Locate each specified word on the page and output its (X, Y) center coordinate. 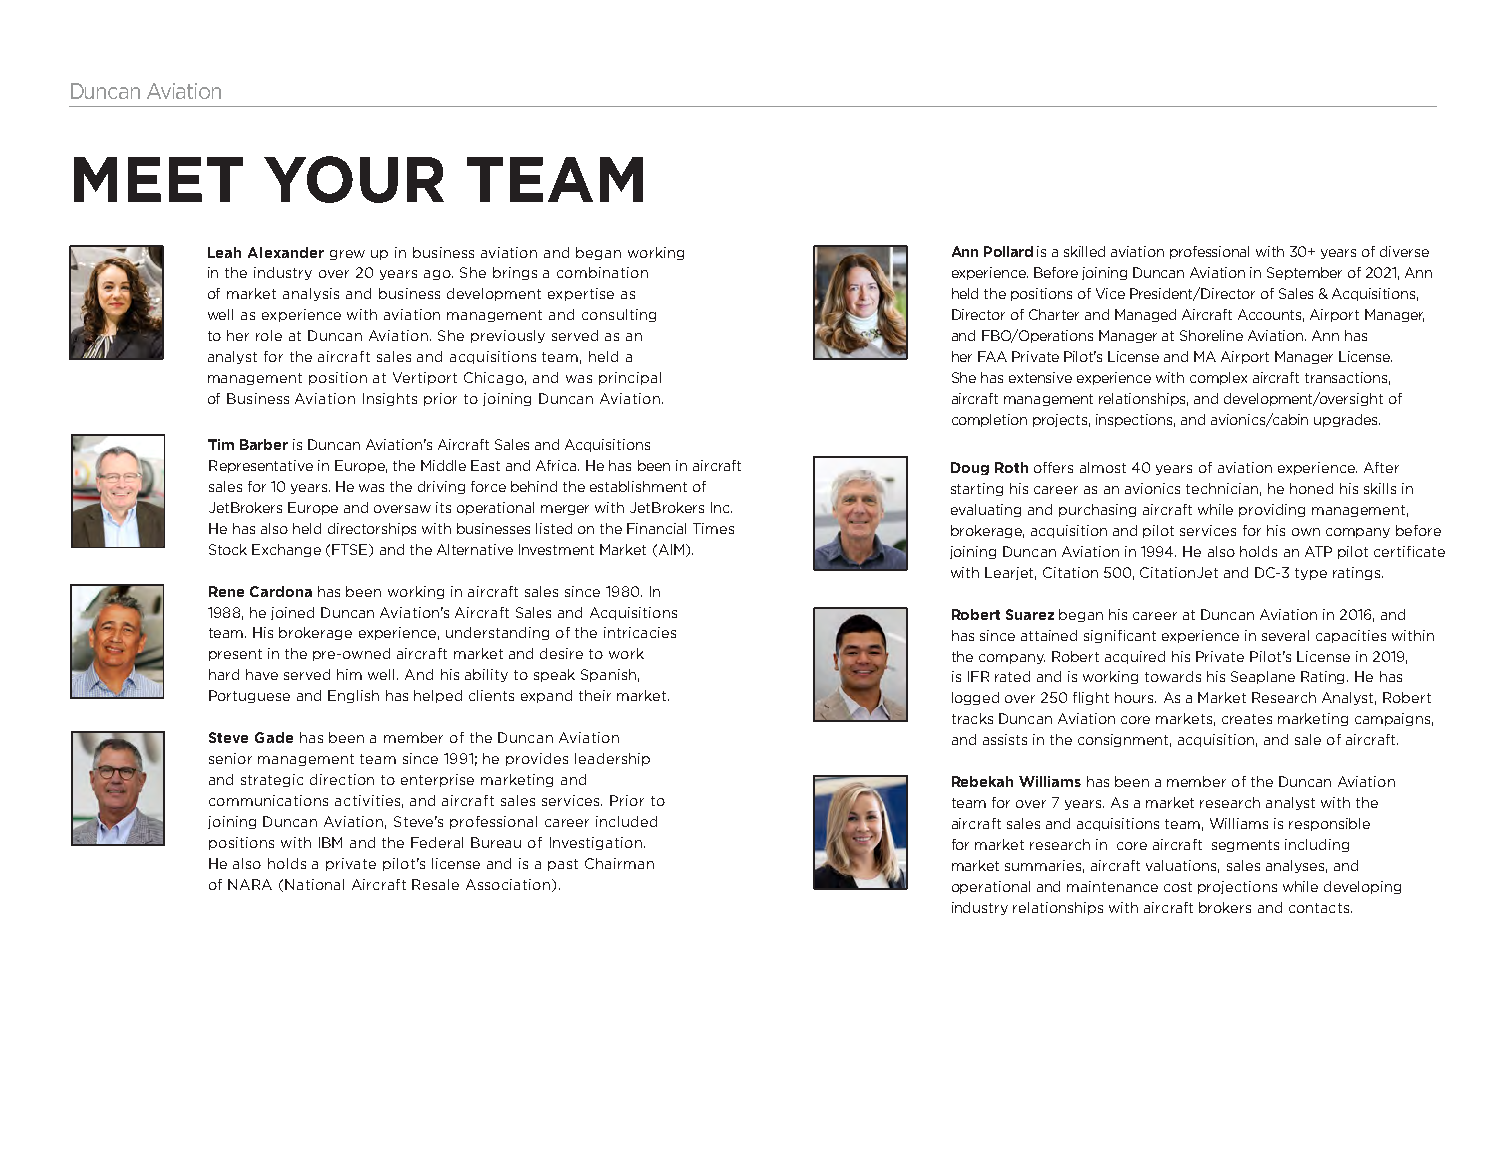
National (314, 884)
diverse (1404, 251)
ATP (1318, 551)
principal (630, 378)
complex (1218, 378)
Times (713, 528)
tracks (972, 718)
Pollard (1008, 251)
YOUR (354, 179)
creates (1247, 719)
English (353, 696)
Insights (390, 399)
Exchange (286, 550)
